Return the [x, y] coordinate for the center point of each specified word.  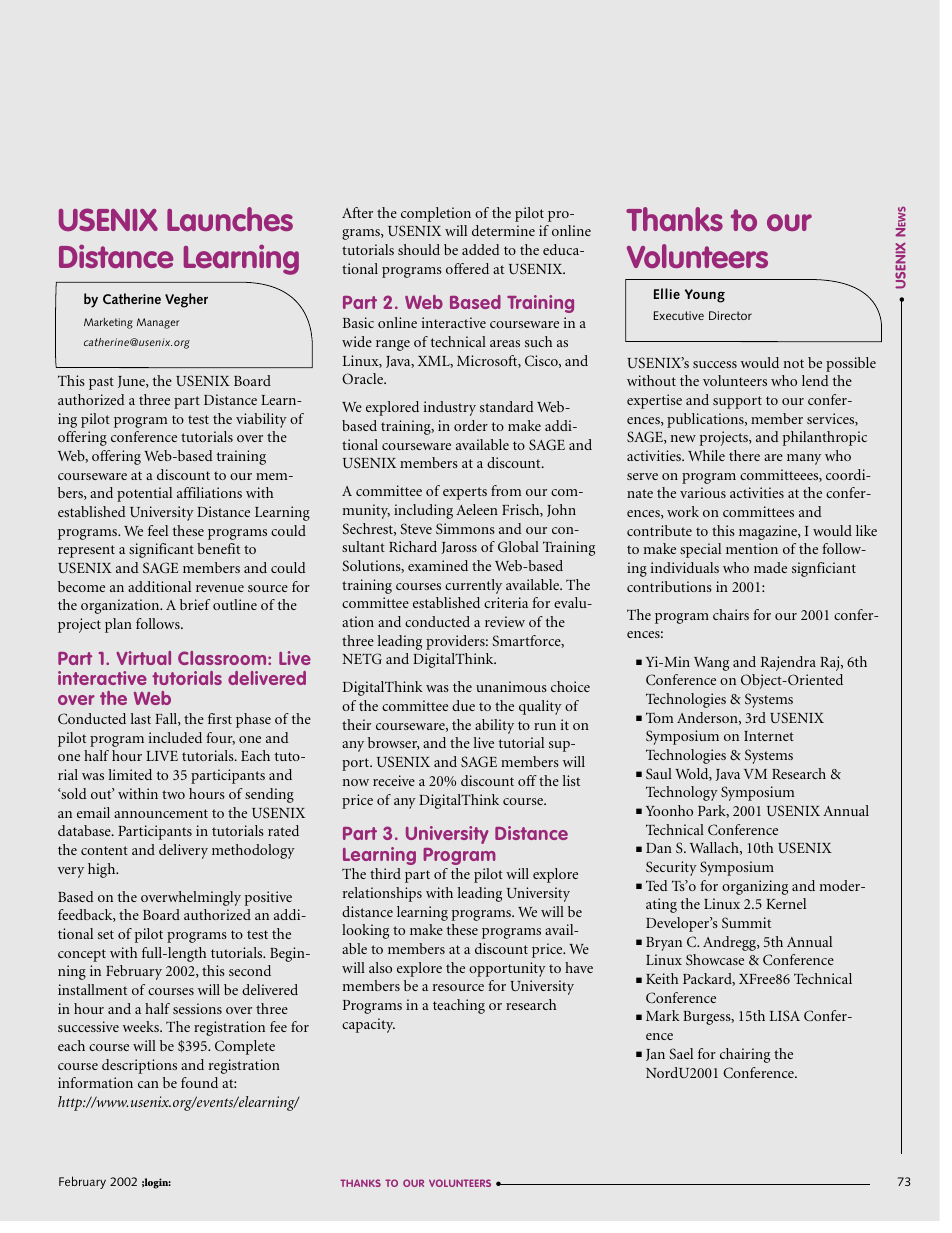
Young [705, 296]
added [481, 249]
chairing [745, 1055]
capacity [368, 1025]
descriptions [139, 1066]
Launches [230, 219]
